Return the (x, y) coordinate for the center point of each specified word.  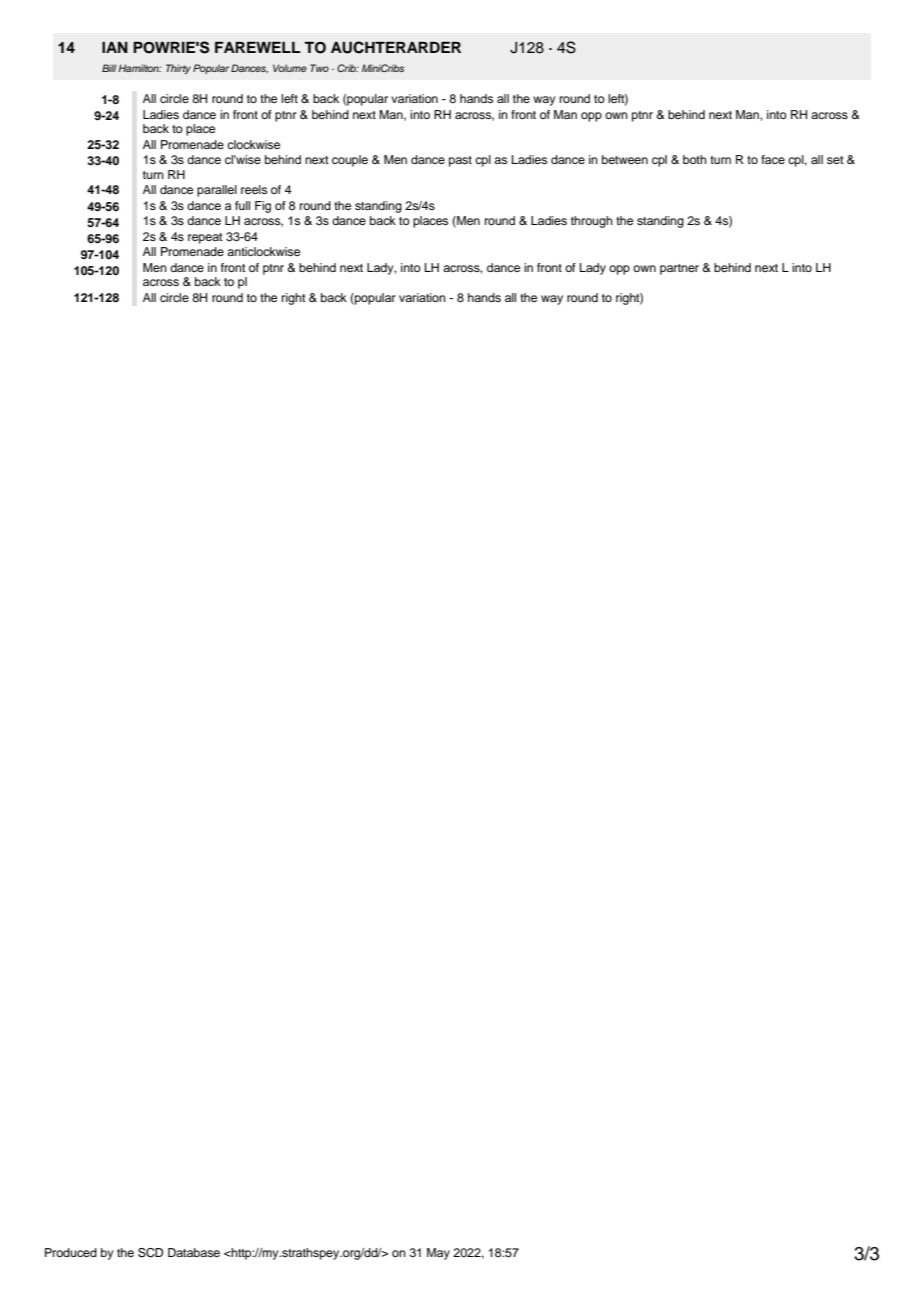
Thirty (178, 69)
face (773, 159)
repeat (205, 238)
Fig (263, 207)
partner (679, 269)
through (592, 222)
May (438, 1254)
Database (194, 1252)
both (695, 159)
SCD (150, 1253)
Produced (71, 1252)
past (460, 161)
